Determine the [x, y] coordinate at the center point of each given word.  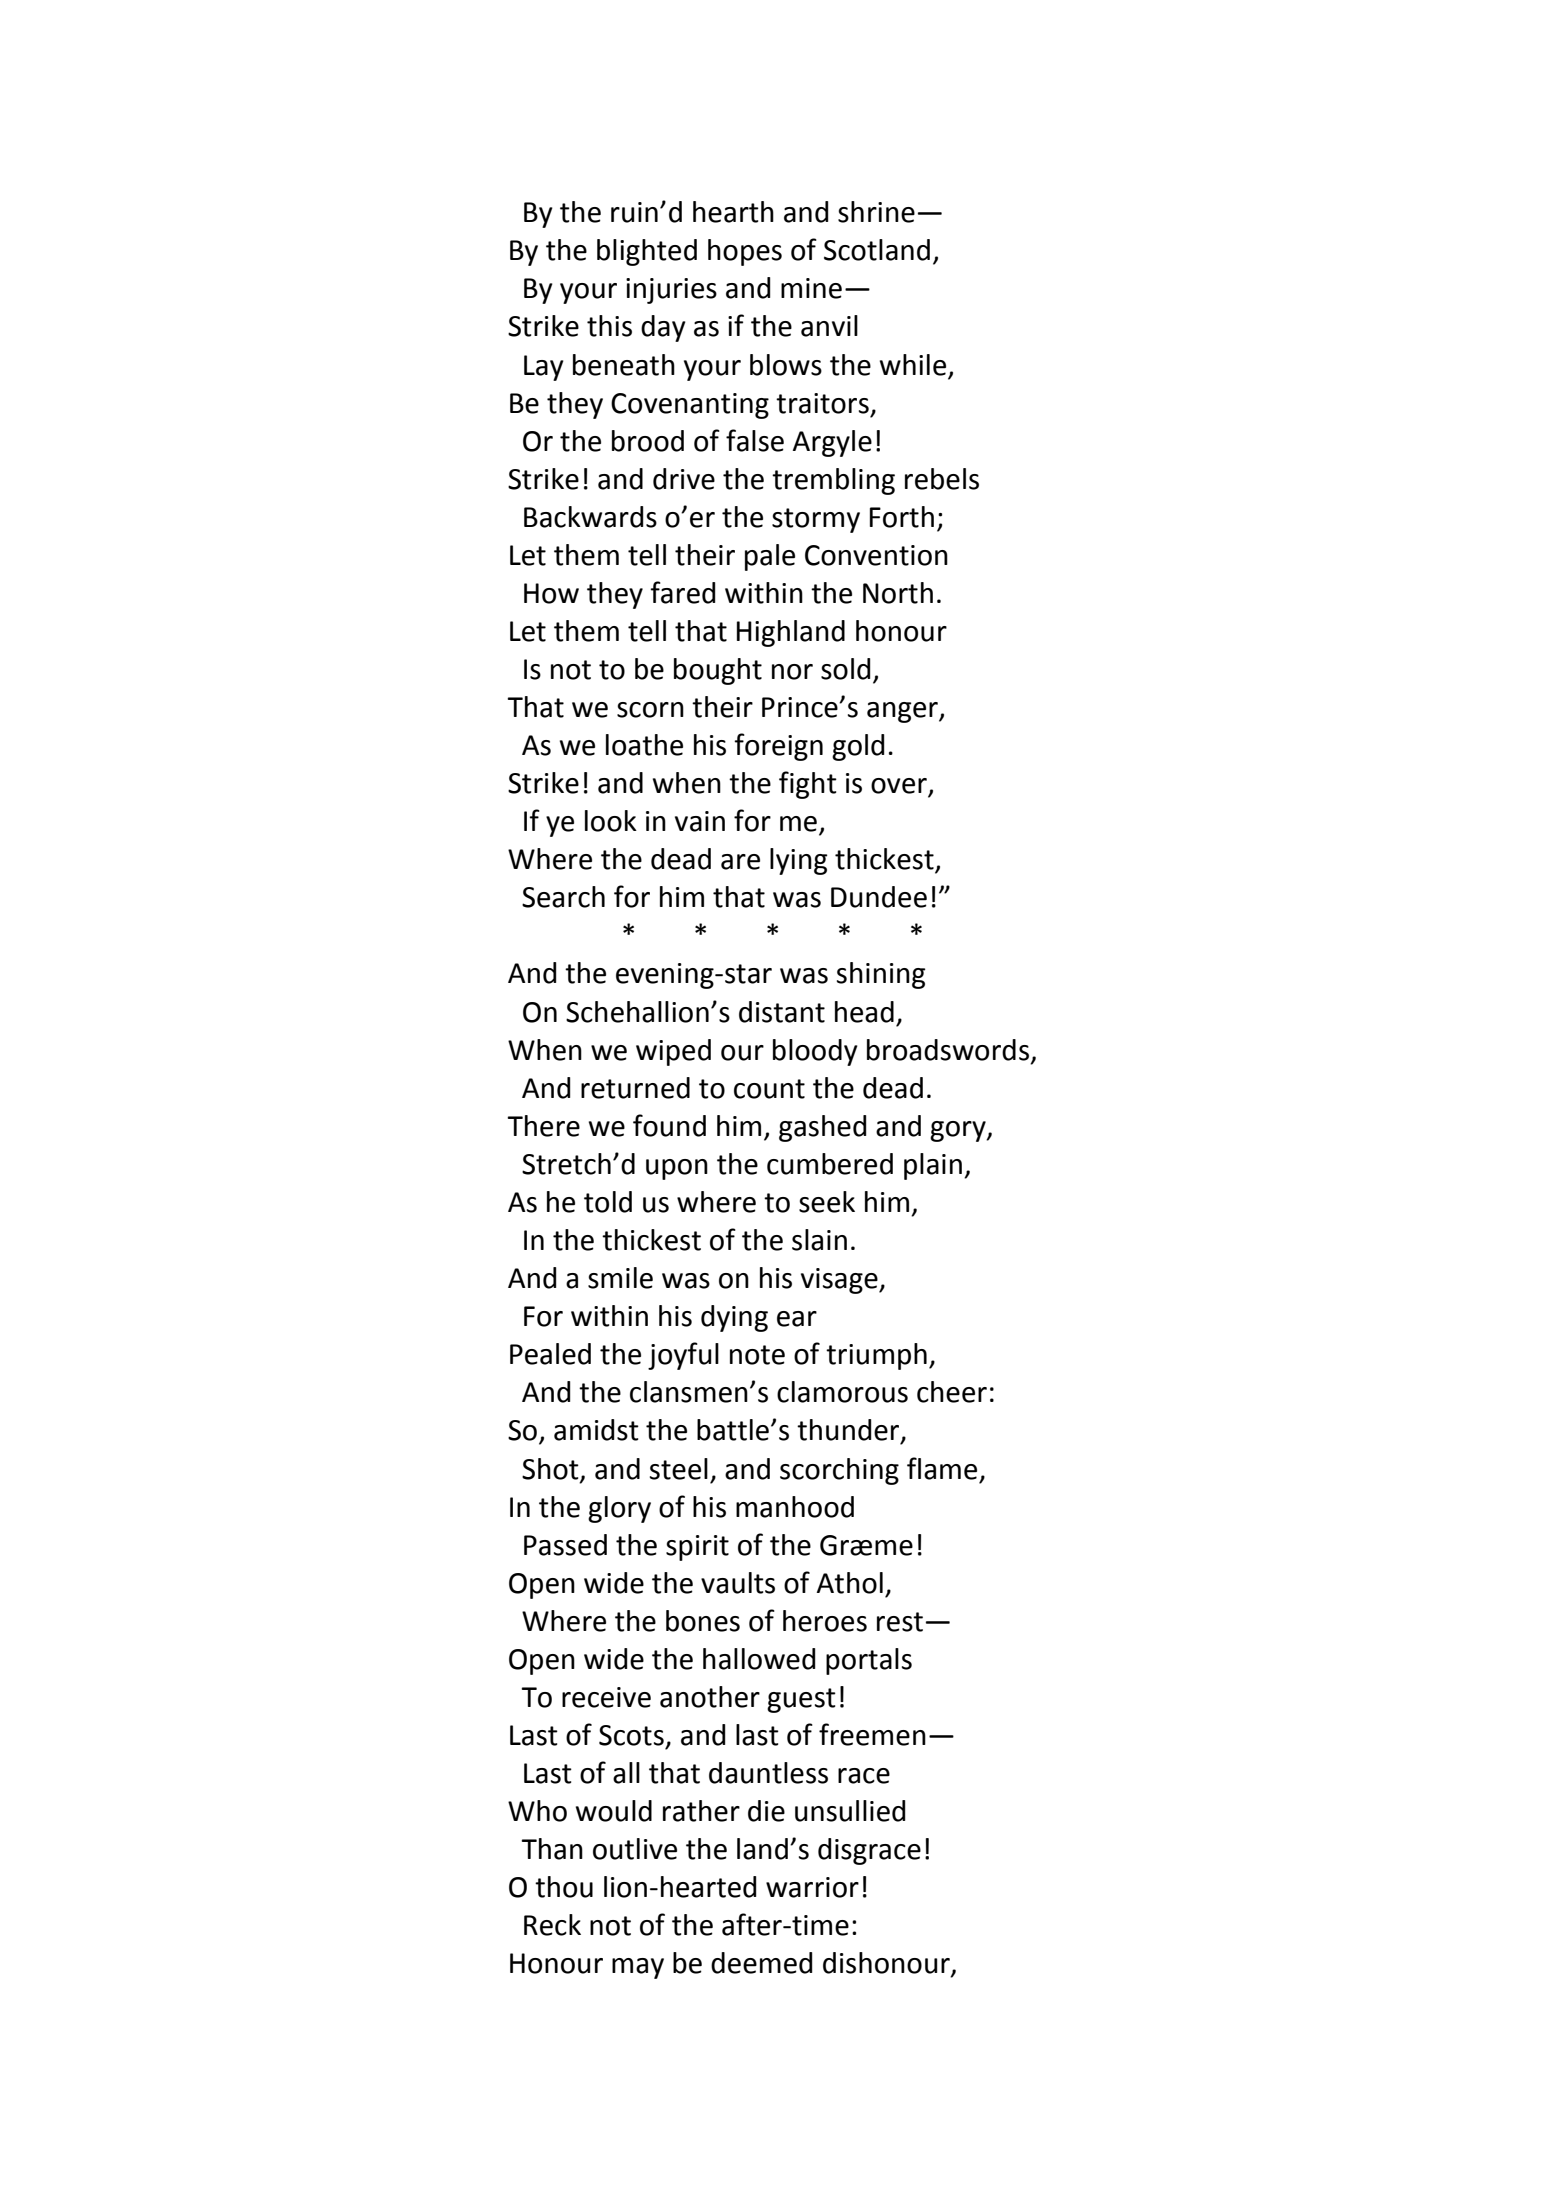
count [769, 1089]
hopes [745, 252]
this [609, 326]
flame [942, 1468]
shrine [876, 212]
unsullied [850, 1811]
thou [564, 1887]
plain [933, 1166]
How [551, 593]
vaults [738, 1583]
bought [718, 671]
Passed [565, 1545]
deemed [761, 1963]
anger [903, 712]
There [543, 1126]
